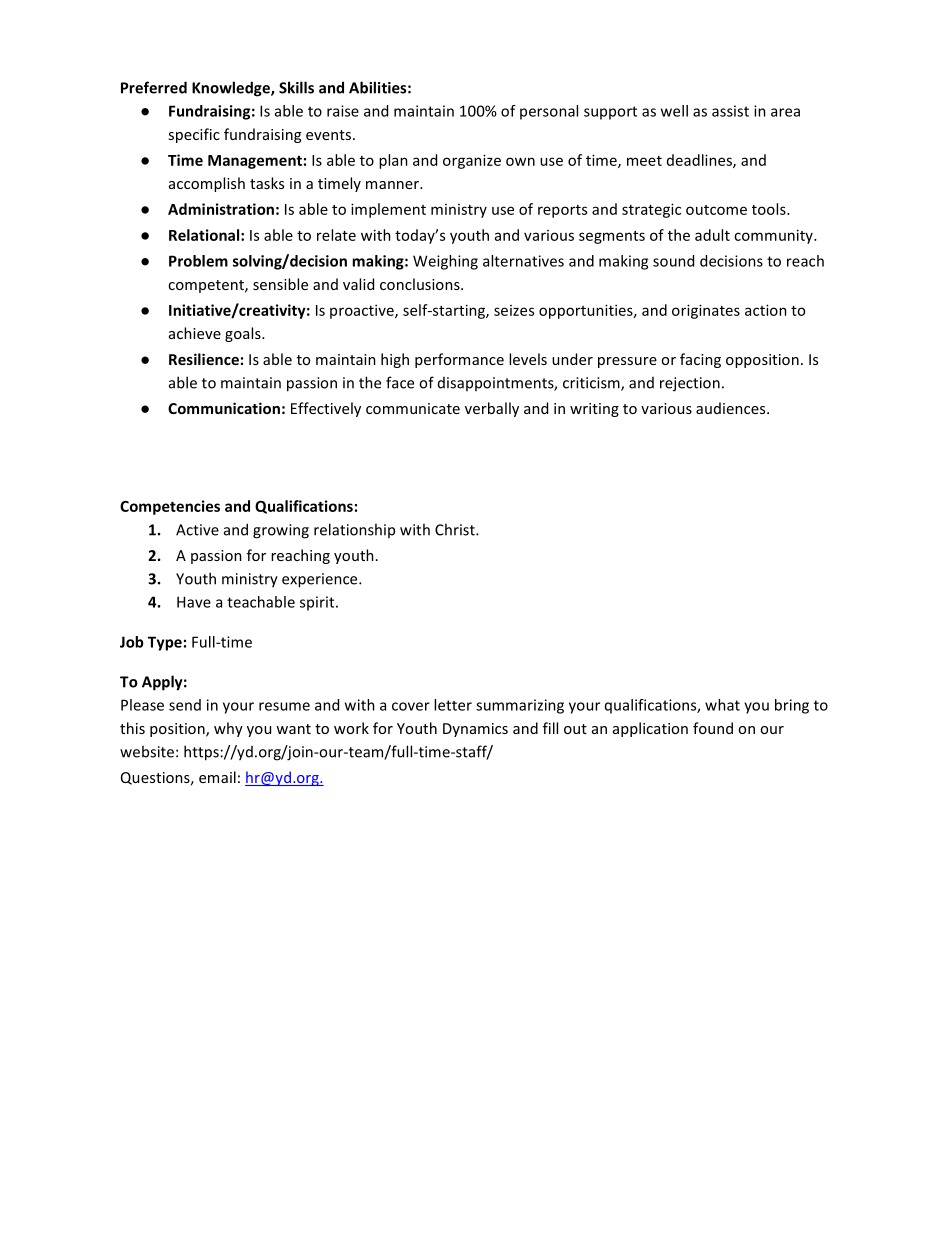 The width and height of the screenshot is (952, 1233). What do you see at coordinates (549, 112) in the screenshot?
I see `personal` at bounding box center [549, 112].
